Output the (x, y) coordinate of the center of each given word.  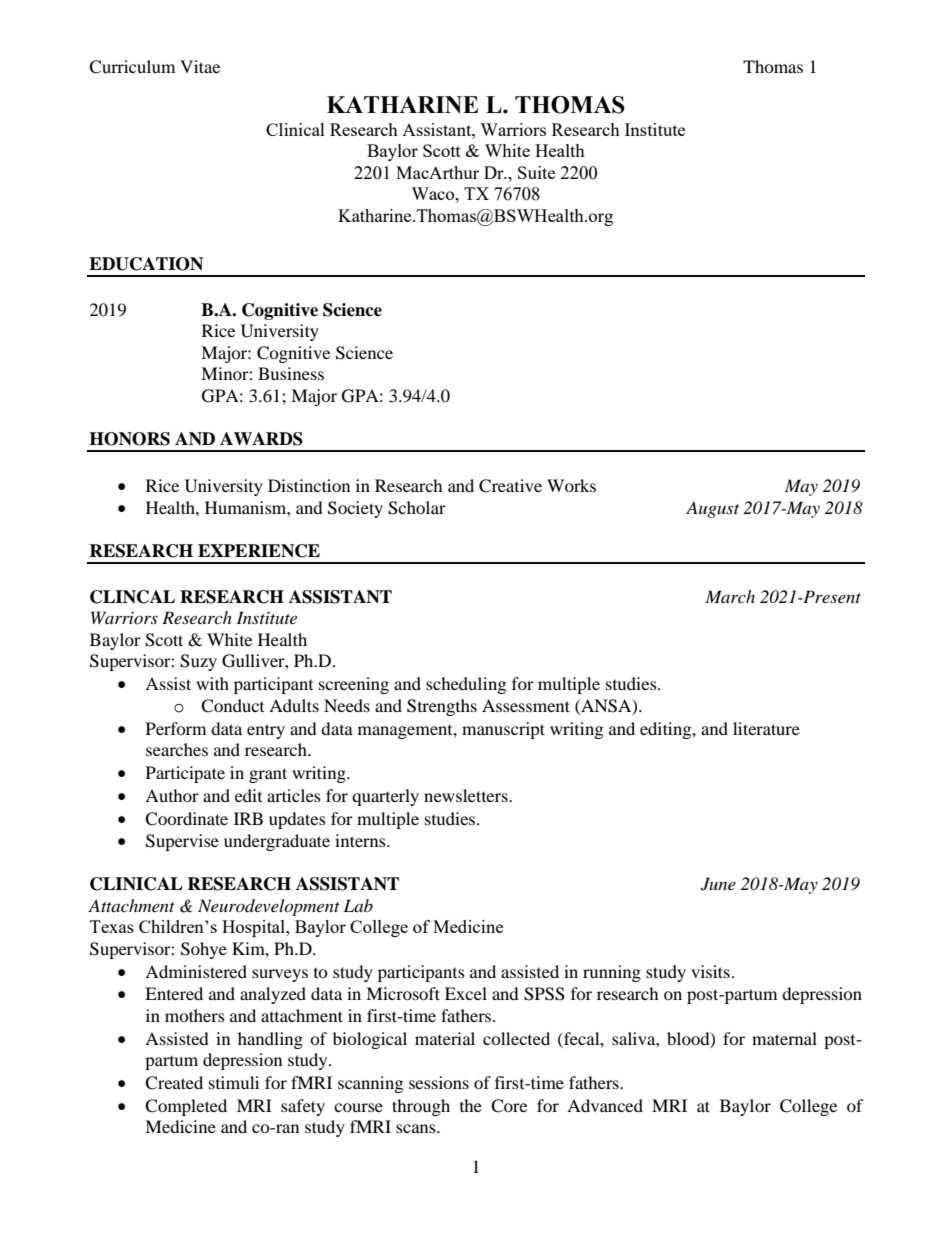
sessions (439, 1082)
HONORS (129, 439)
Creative (510, 486)
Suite (536, 172)
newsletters (467, 795)
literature (766, 728)
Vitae (200, 66)
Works (571, 485)
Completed (186, 1107)
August (712, 509)
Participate (185, 774)
